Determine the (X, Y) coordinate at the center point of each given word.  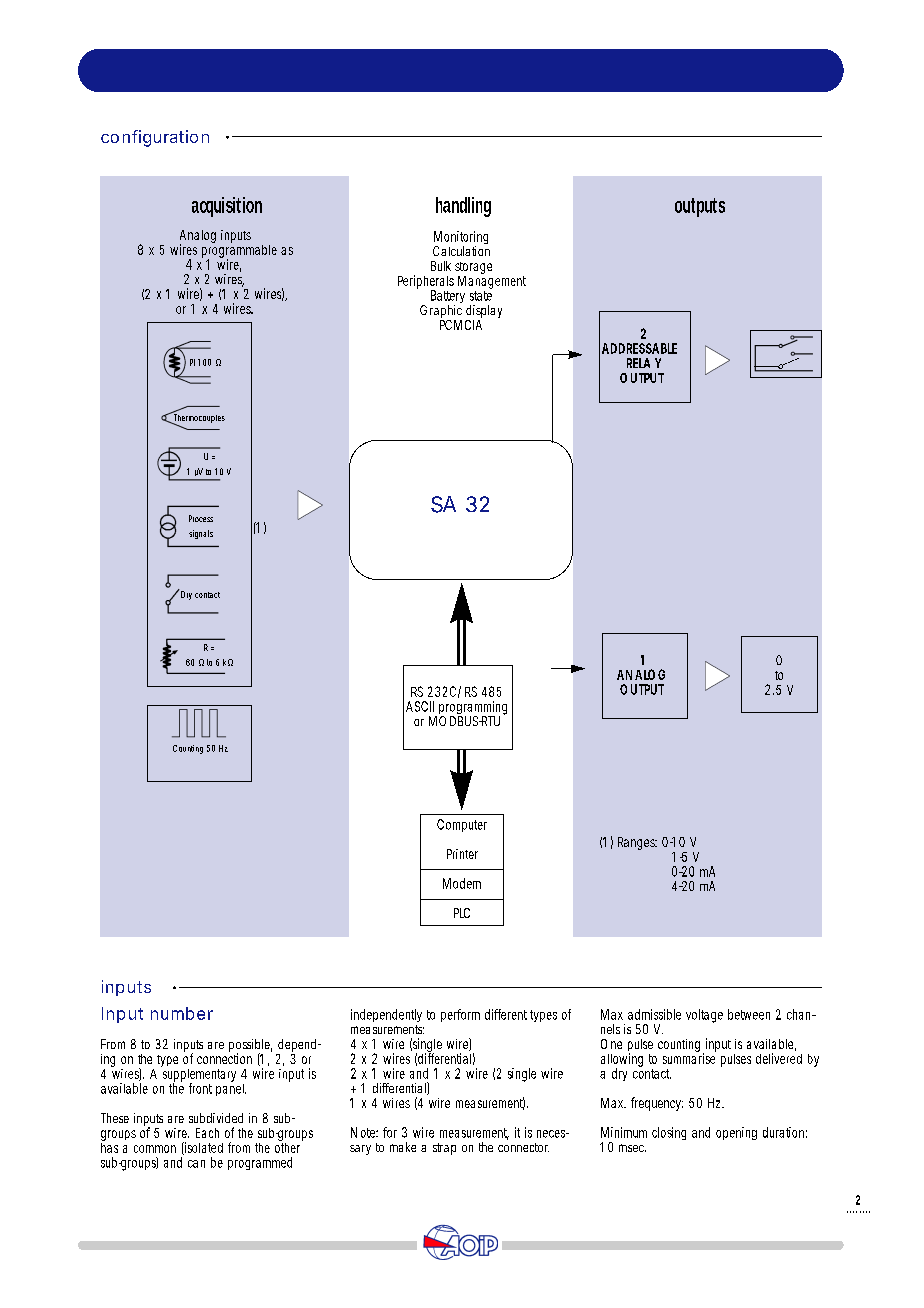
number (182, 1013)
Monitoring (461, 239)
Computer (462, 825)
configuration (155, 138)
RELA (638, 363)
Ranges (637, 843)
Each (207, 1133)
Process (201, 518)
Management (492, 282)
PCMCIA (461, 325)
